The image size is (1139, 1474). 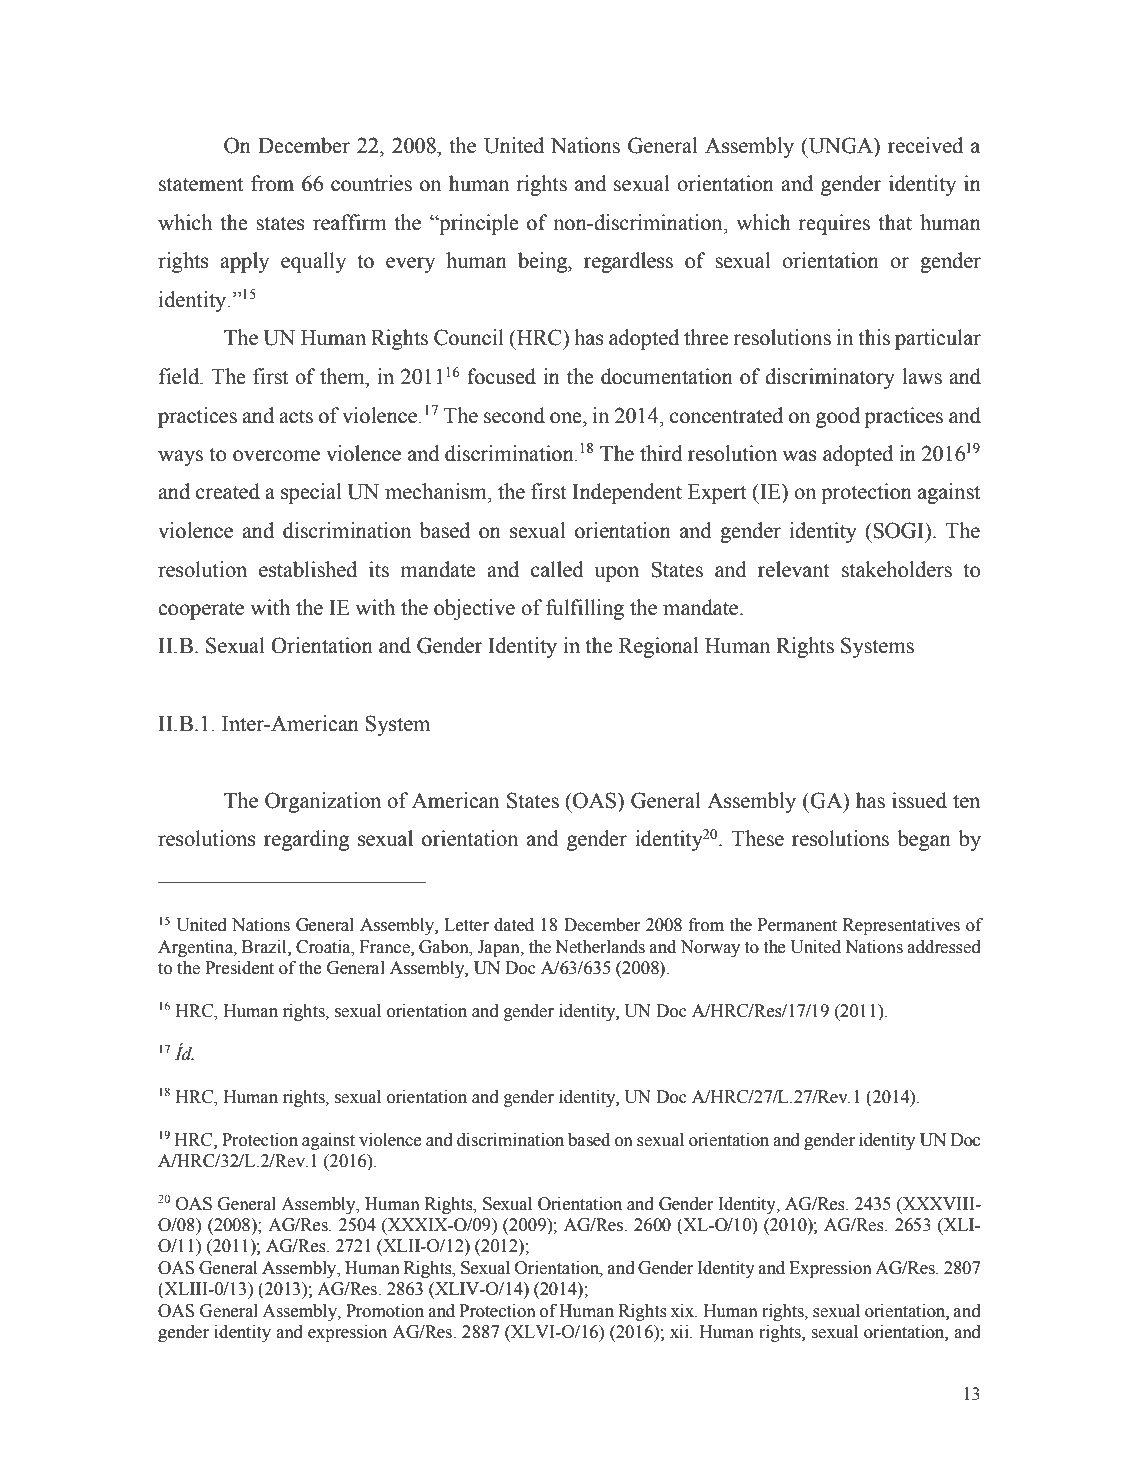 I want to click on principle, so click(x=478, y=224).
